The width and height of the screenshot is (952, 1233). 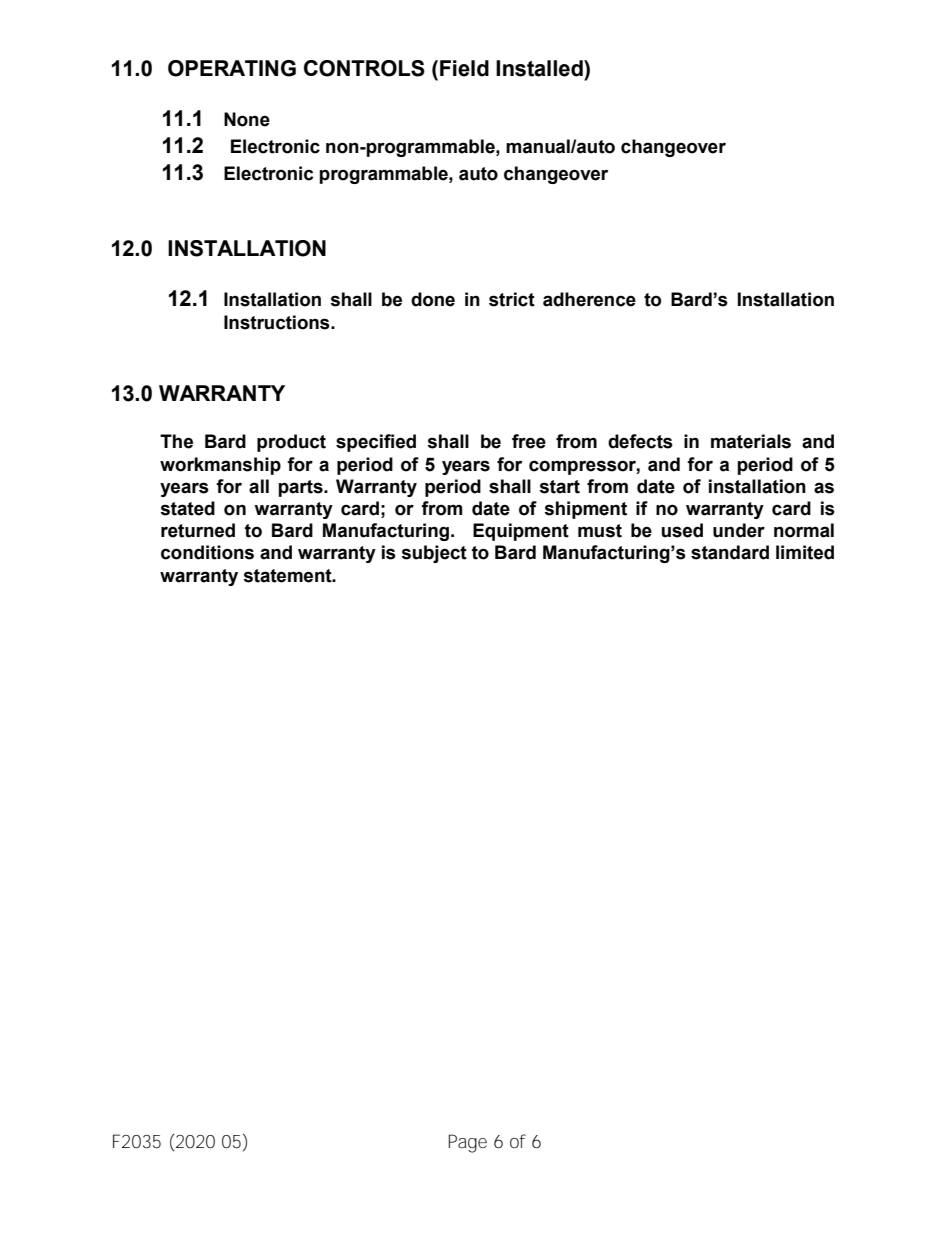 I want to click on free, so click(x=529, y=441).
